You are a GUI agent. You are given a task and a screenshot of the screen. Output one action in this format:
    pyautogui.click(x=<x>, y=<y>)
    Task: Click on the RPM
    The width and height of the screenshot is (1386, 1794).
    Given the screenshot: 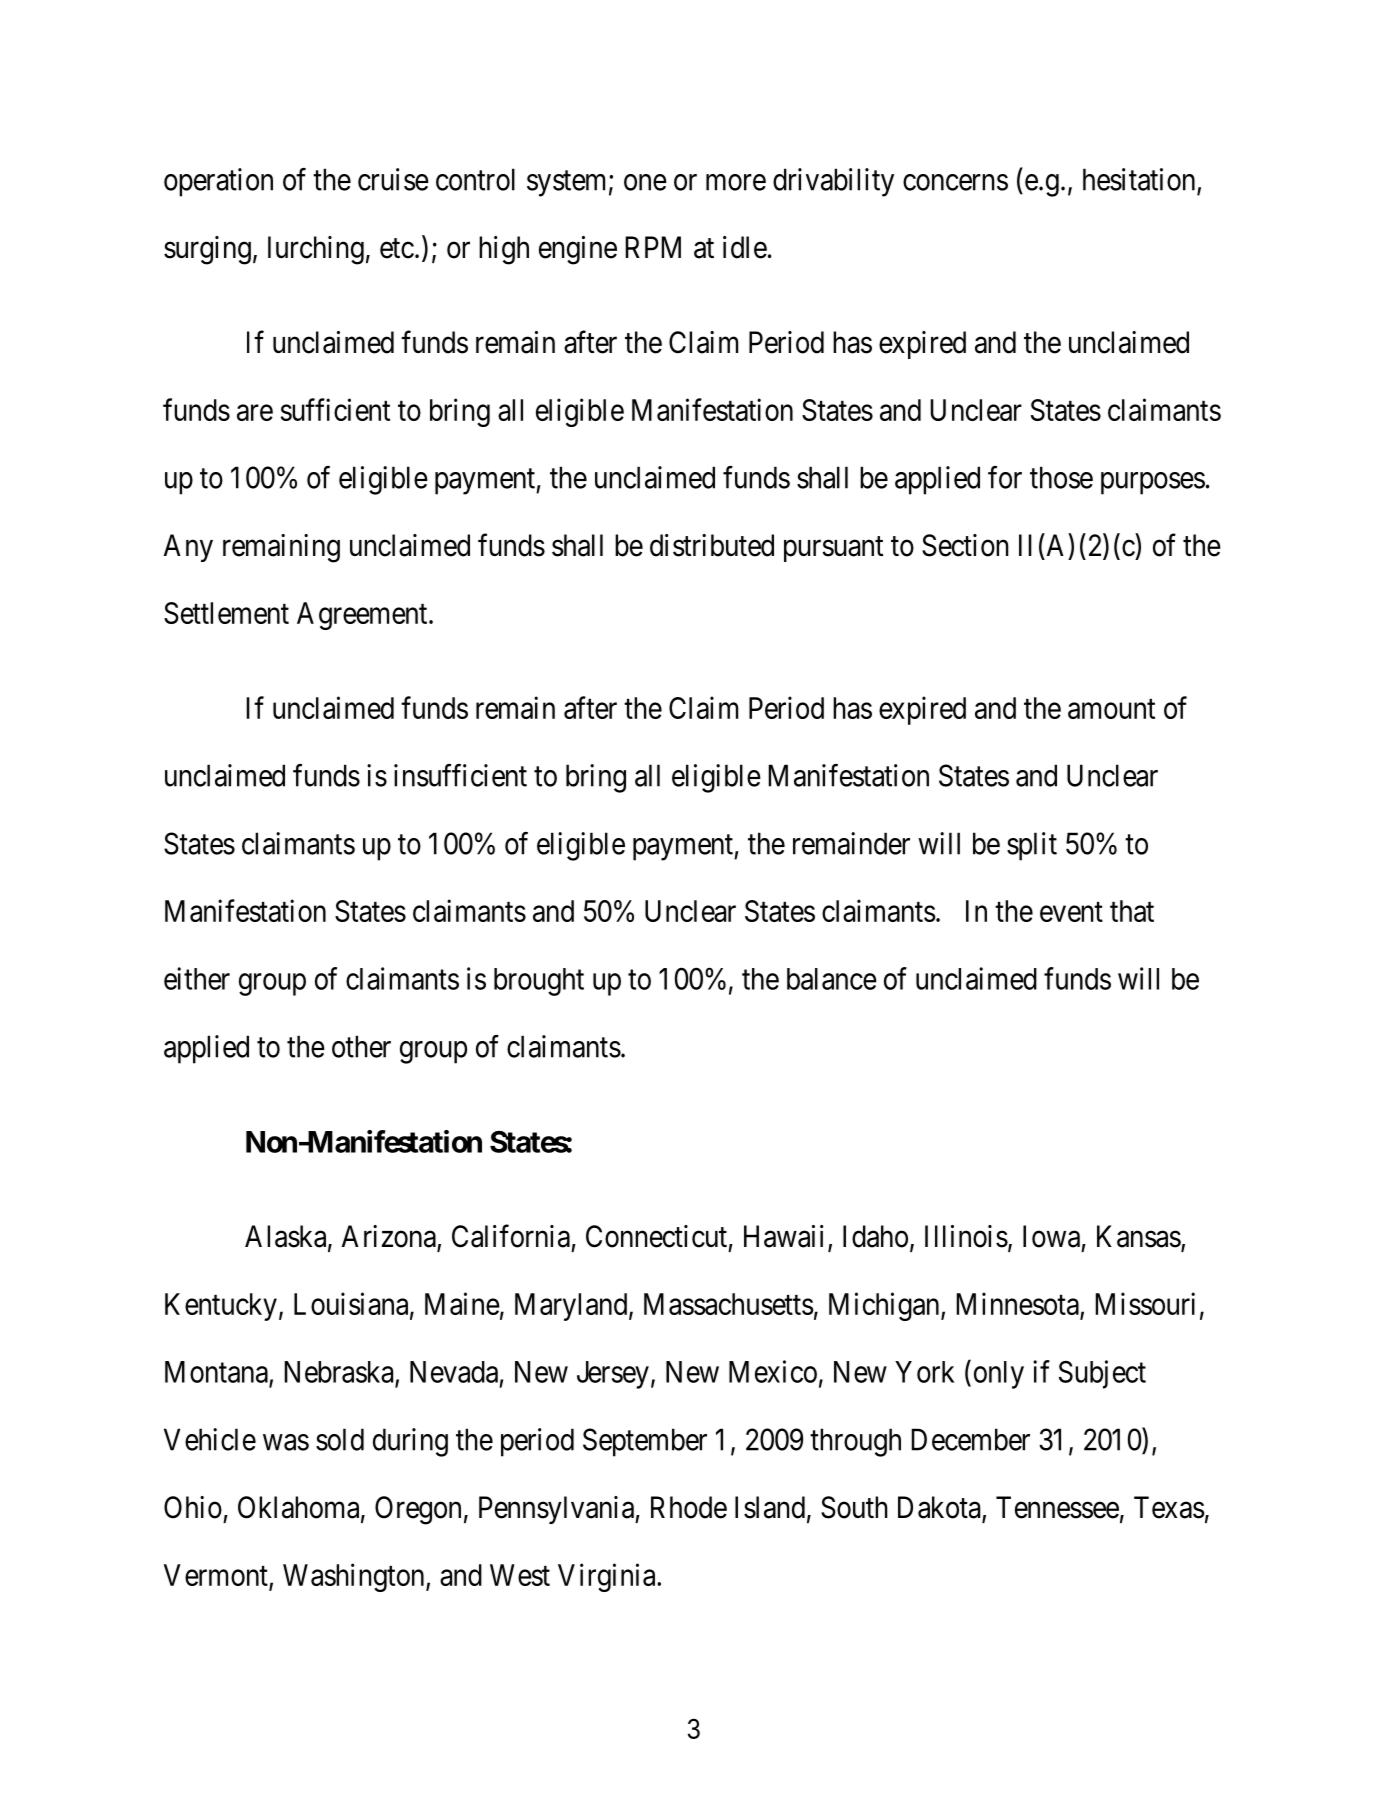 What is the action you would take?
    pyautogui.click(x=653, y=247)
